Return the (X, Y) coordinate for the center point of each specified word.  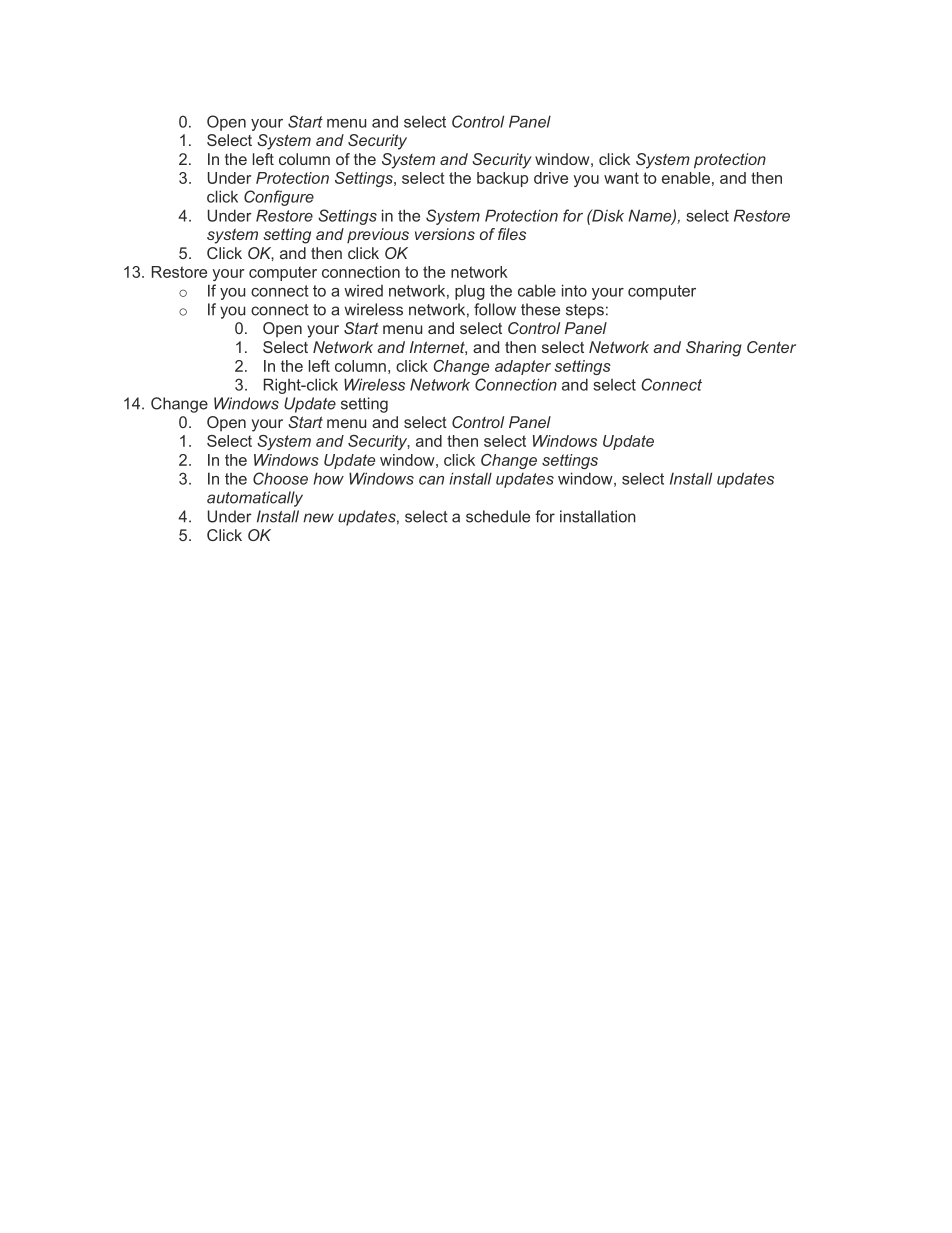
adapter (523, 367)
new (318, 518)
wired (363, 291)
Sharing (714, 349)
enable (686, 178)
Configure (279, 198)
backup (502, 179)
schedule (498, 516)
